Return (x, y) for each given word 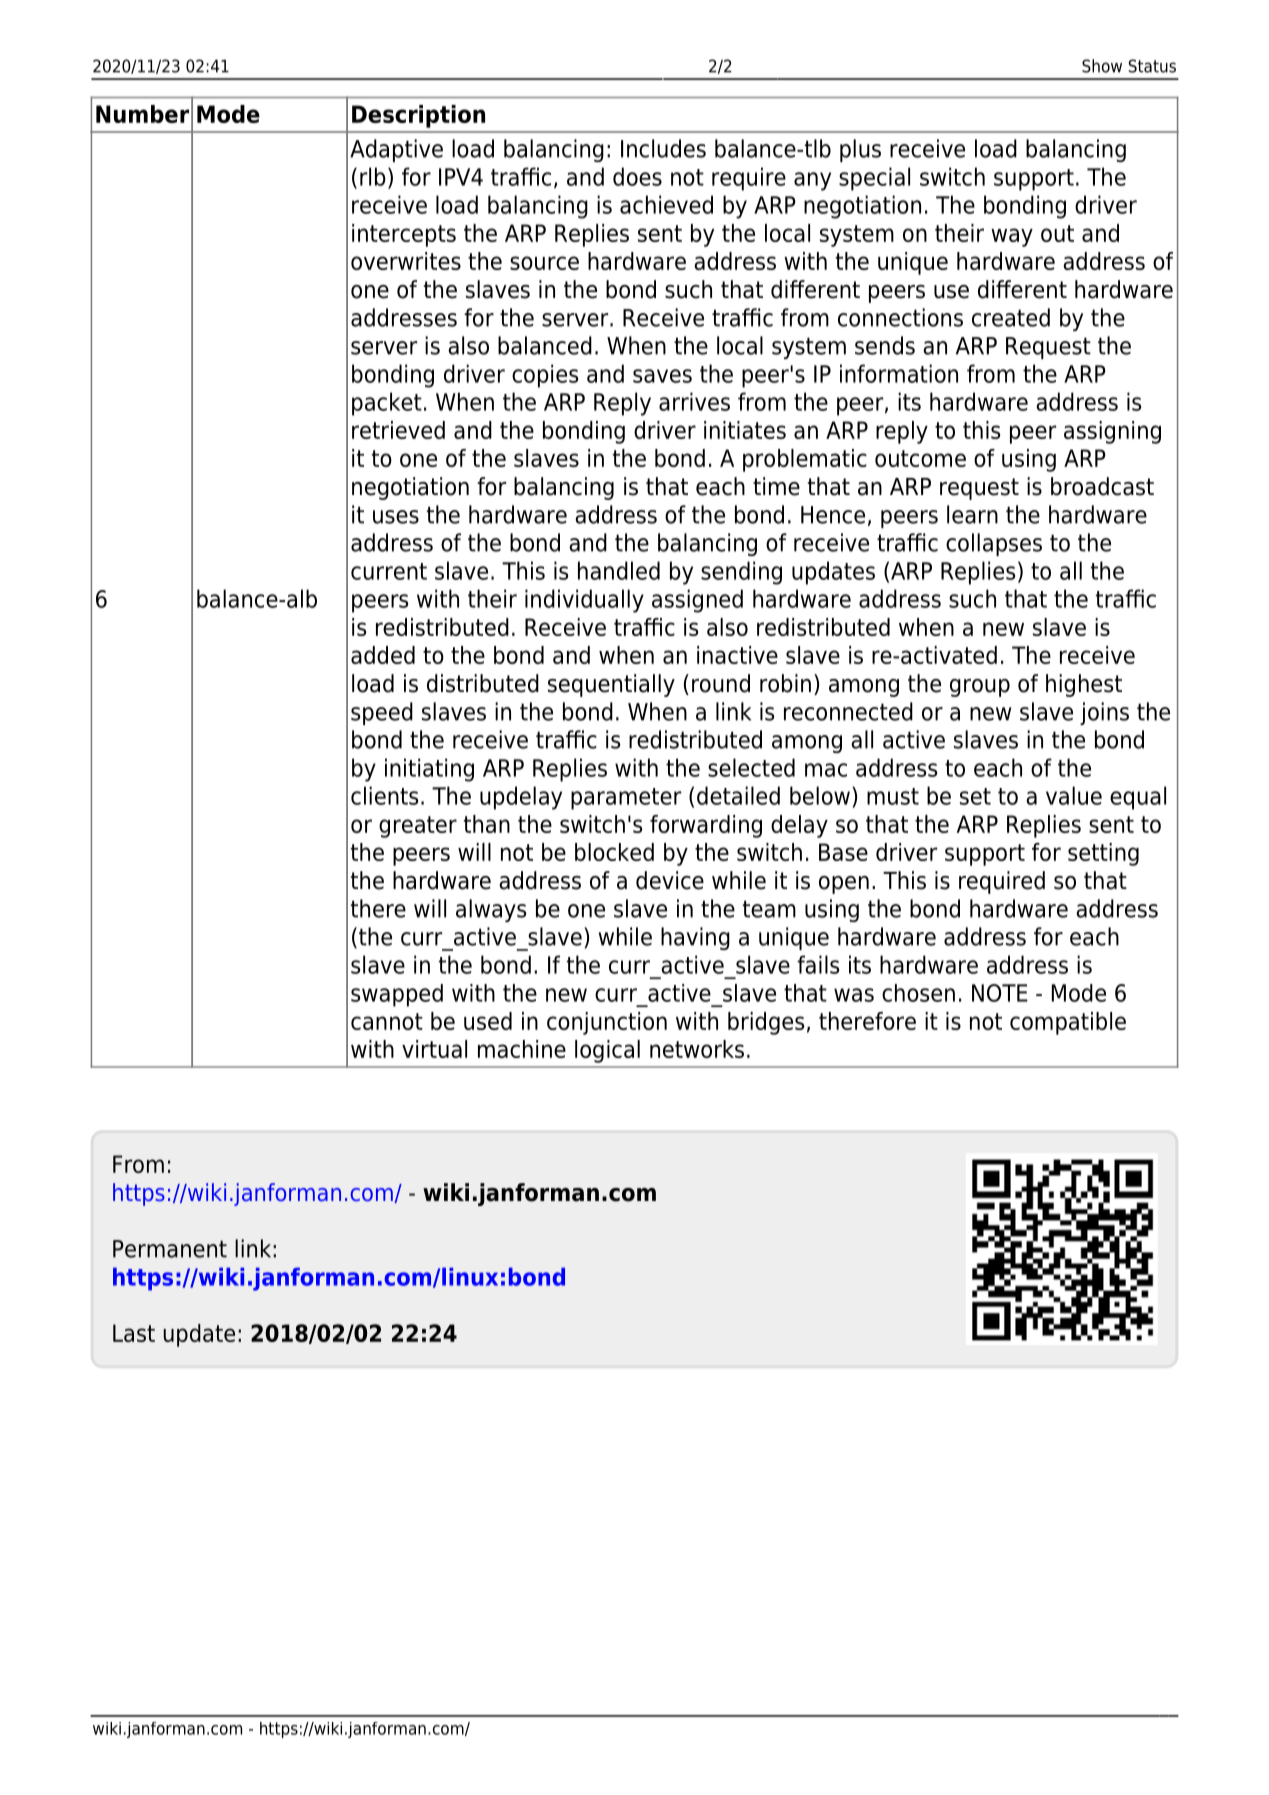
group (980, 688)
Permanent (170, 1249)
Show (1102, 66)
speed (382, 713)
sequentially (611, 685)
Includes (663, 148)
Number (142, 114)
